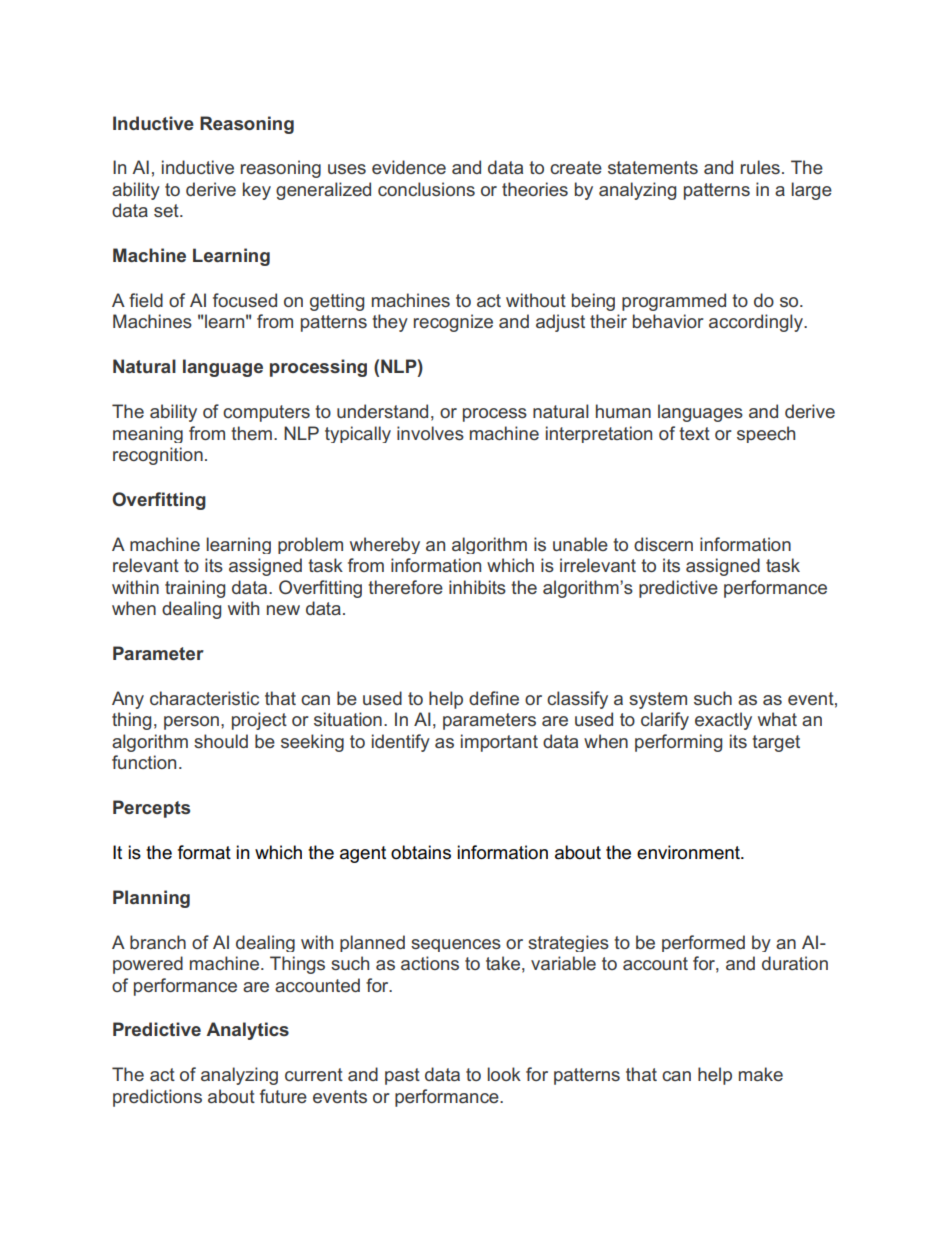 This page has width=952, height=1233. Describe the element at coordinates (504, 1074) in the page. I see `look` at that location.
